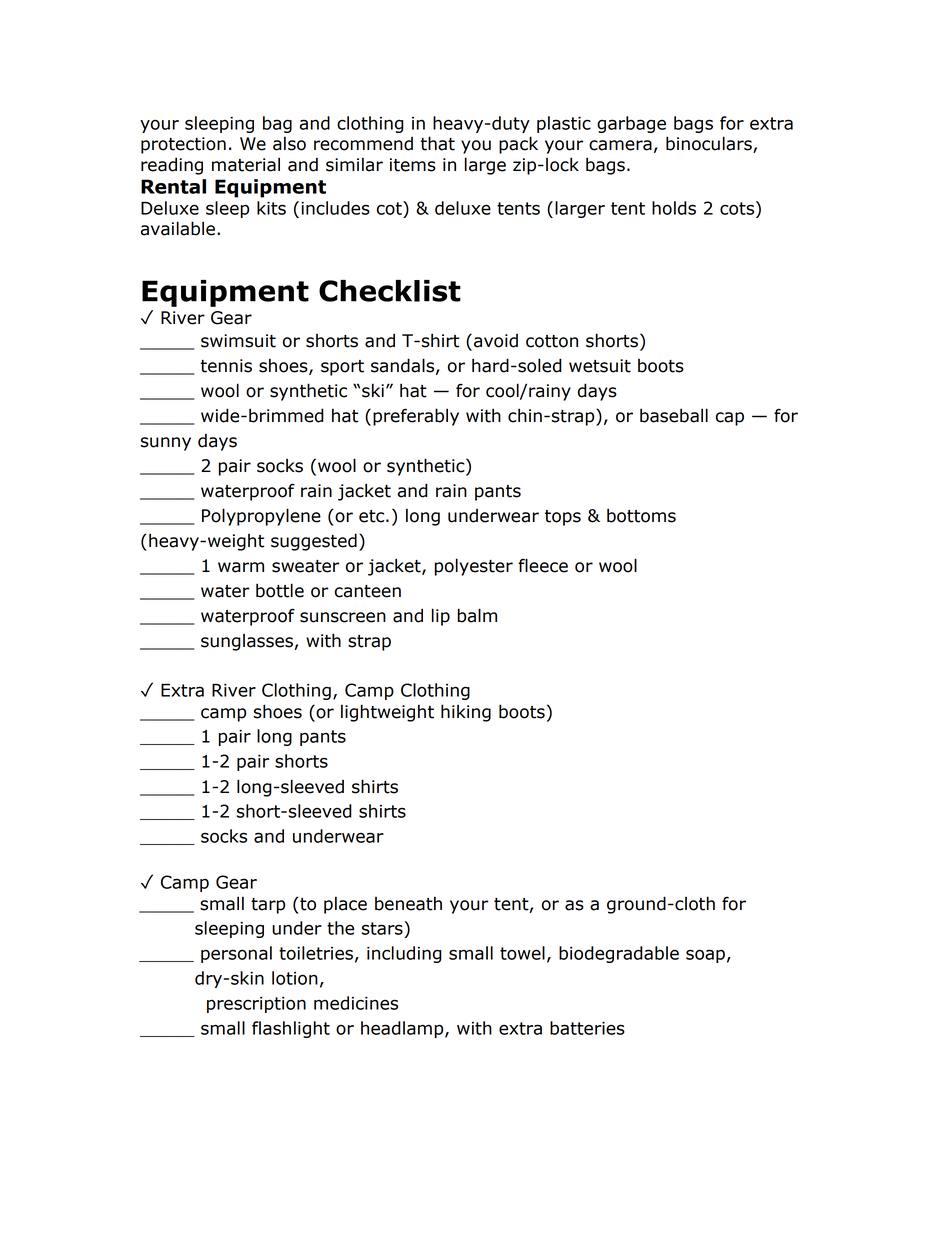 This page has width=952, height=1233. What do you see at coordinates (710, 144) in the page?
I see `binoculars` at bounding box center [710, 144].
